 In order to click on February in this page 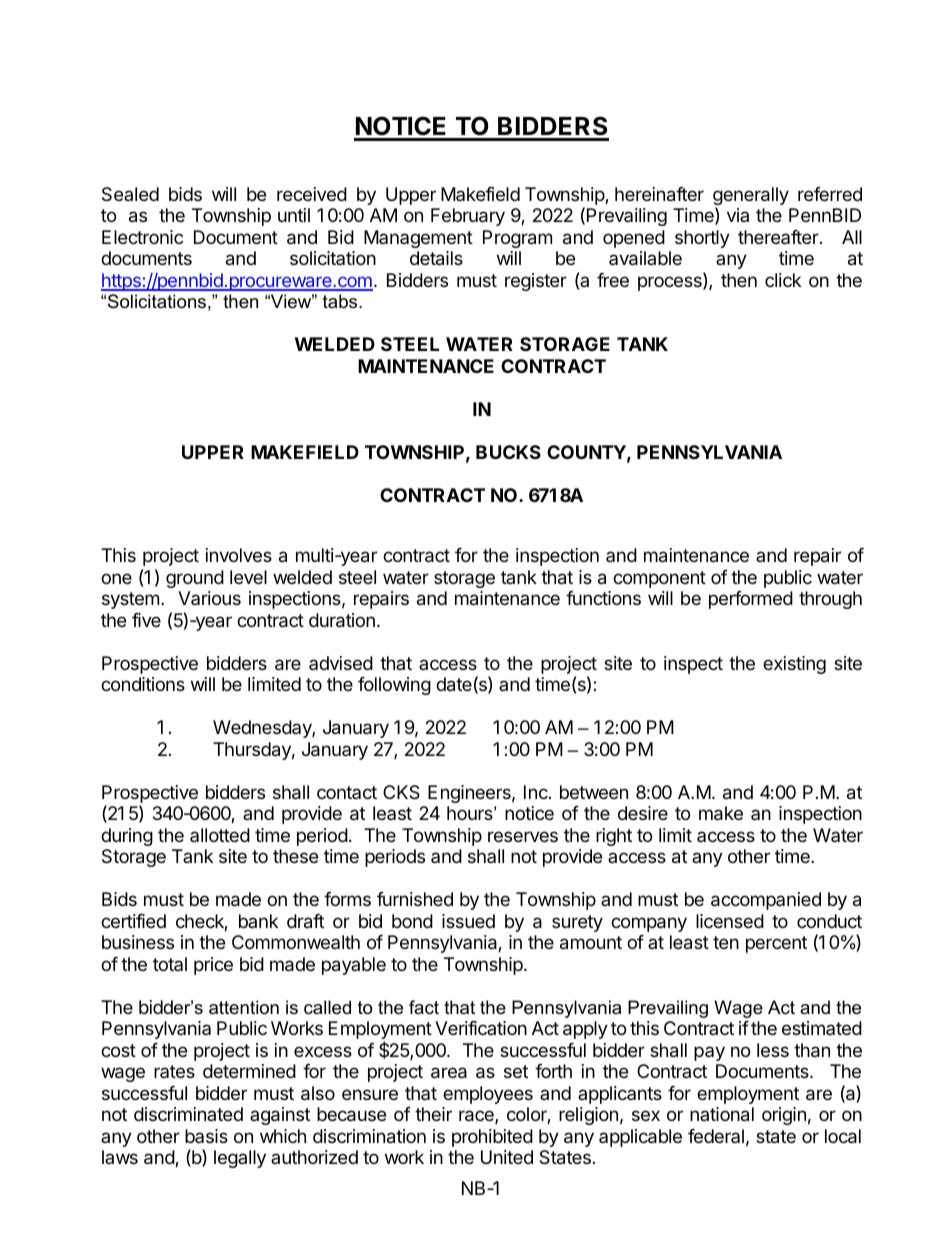, I will do `click(468, 217)`.
